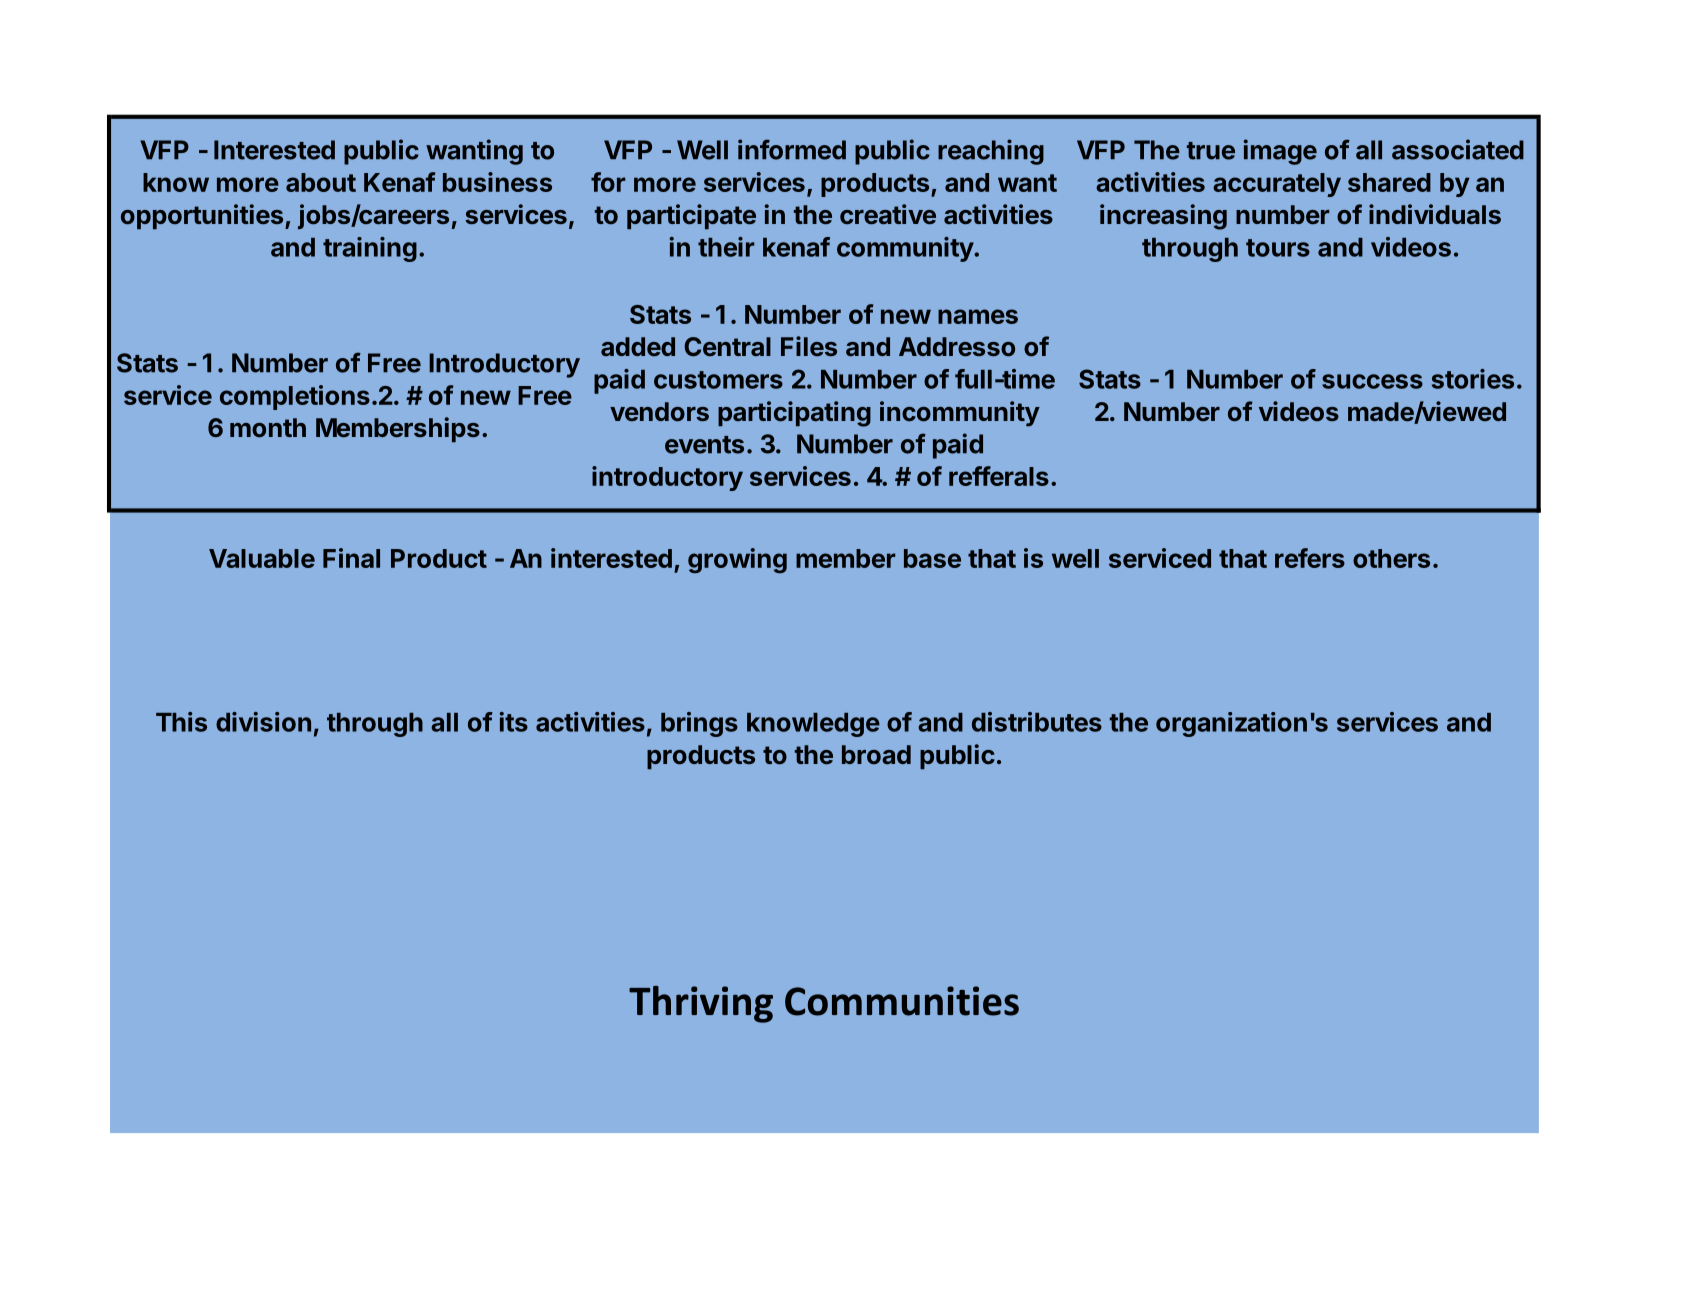 The image size is (1697, 1312). Describe the element at coordinates (792, 149) in the screenshot. I see `informed` at that location.
